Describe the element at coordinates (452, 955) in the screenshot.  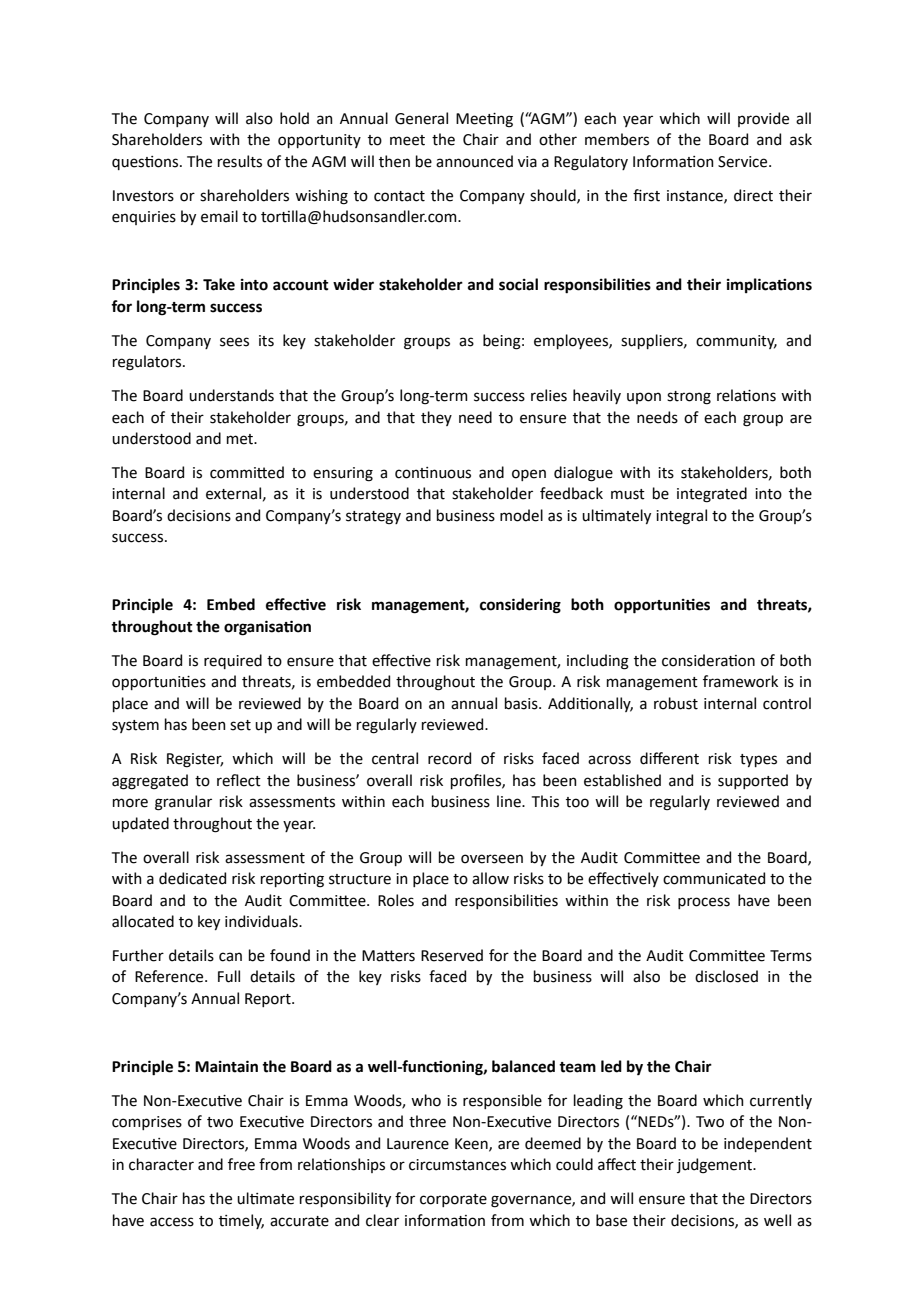
I see `Reserved` at that location.
